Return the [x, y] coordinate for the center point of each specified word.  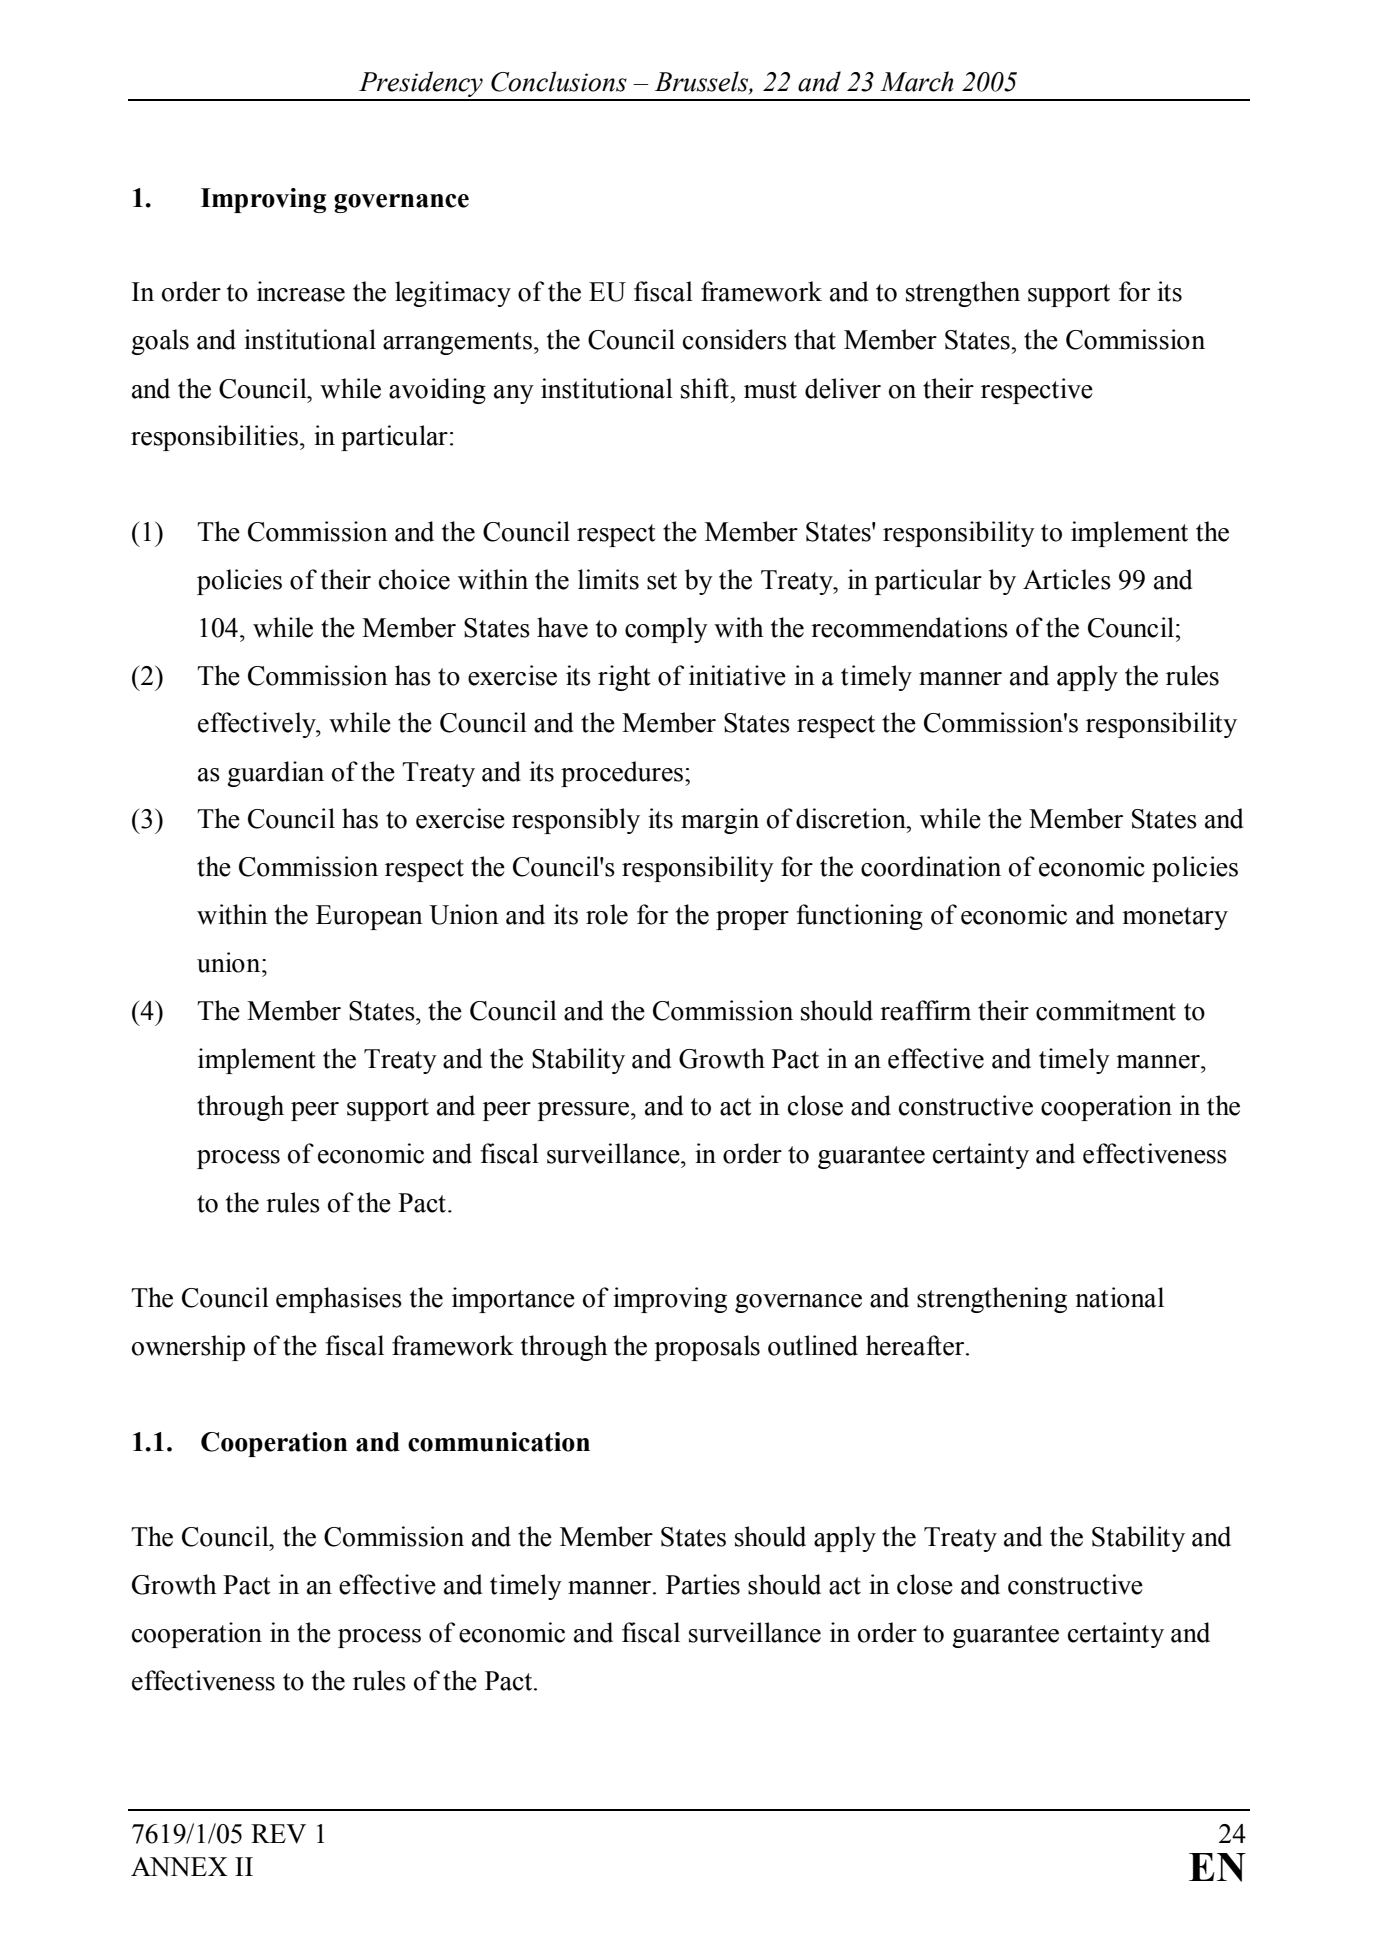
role [607, 914]
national [1119, 1297]
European [369, 917]
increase [301, 291]
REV [278, 1834]
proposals [707, 1348]
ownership [188, 1348]
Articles [1067, 579]
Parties [703, 1584]
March [917, 81]
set [662, 581]
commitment [1106, 1010]
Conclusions [559, 81]
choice [414, 579]
